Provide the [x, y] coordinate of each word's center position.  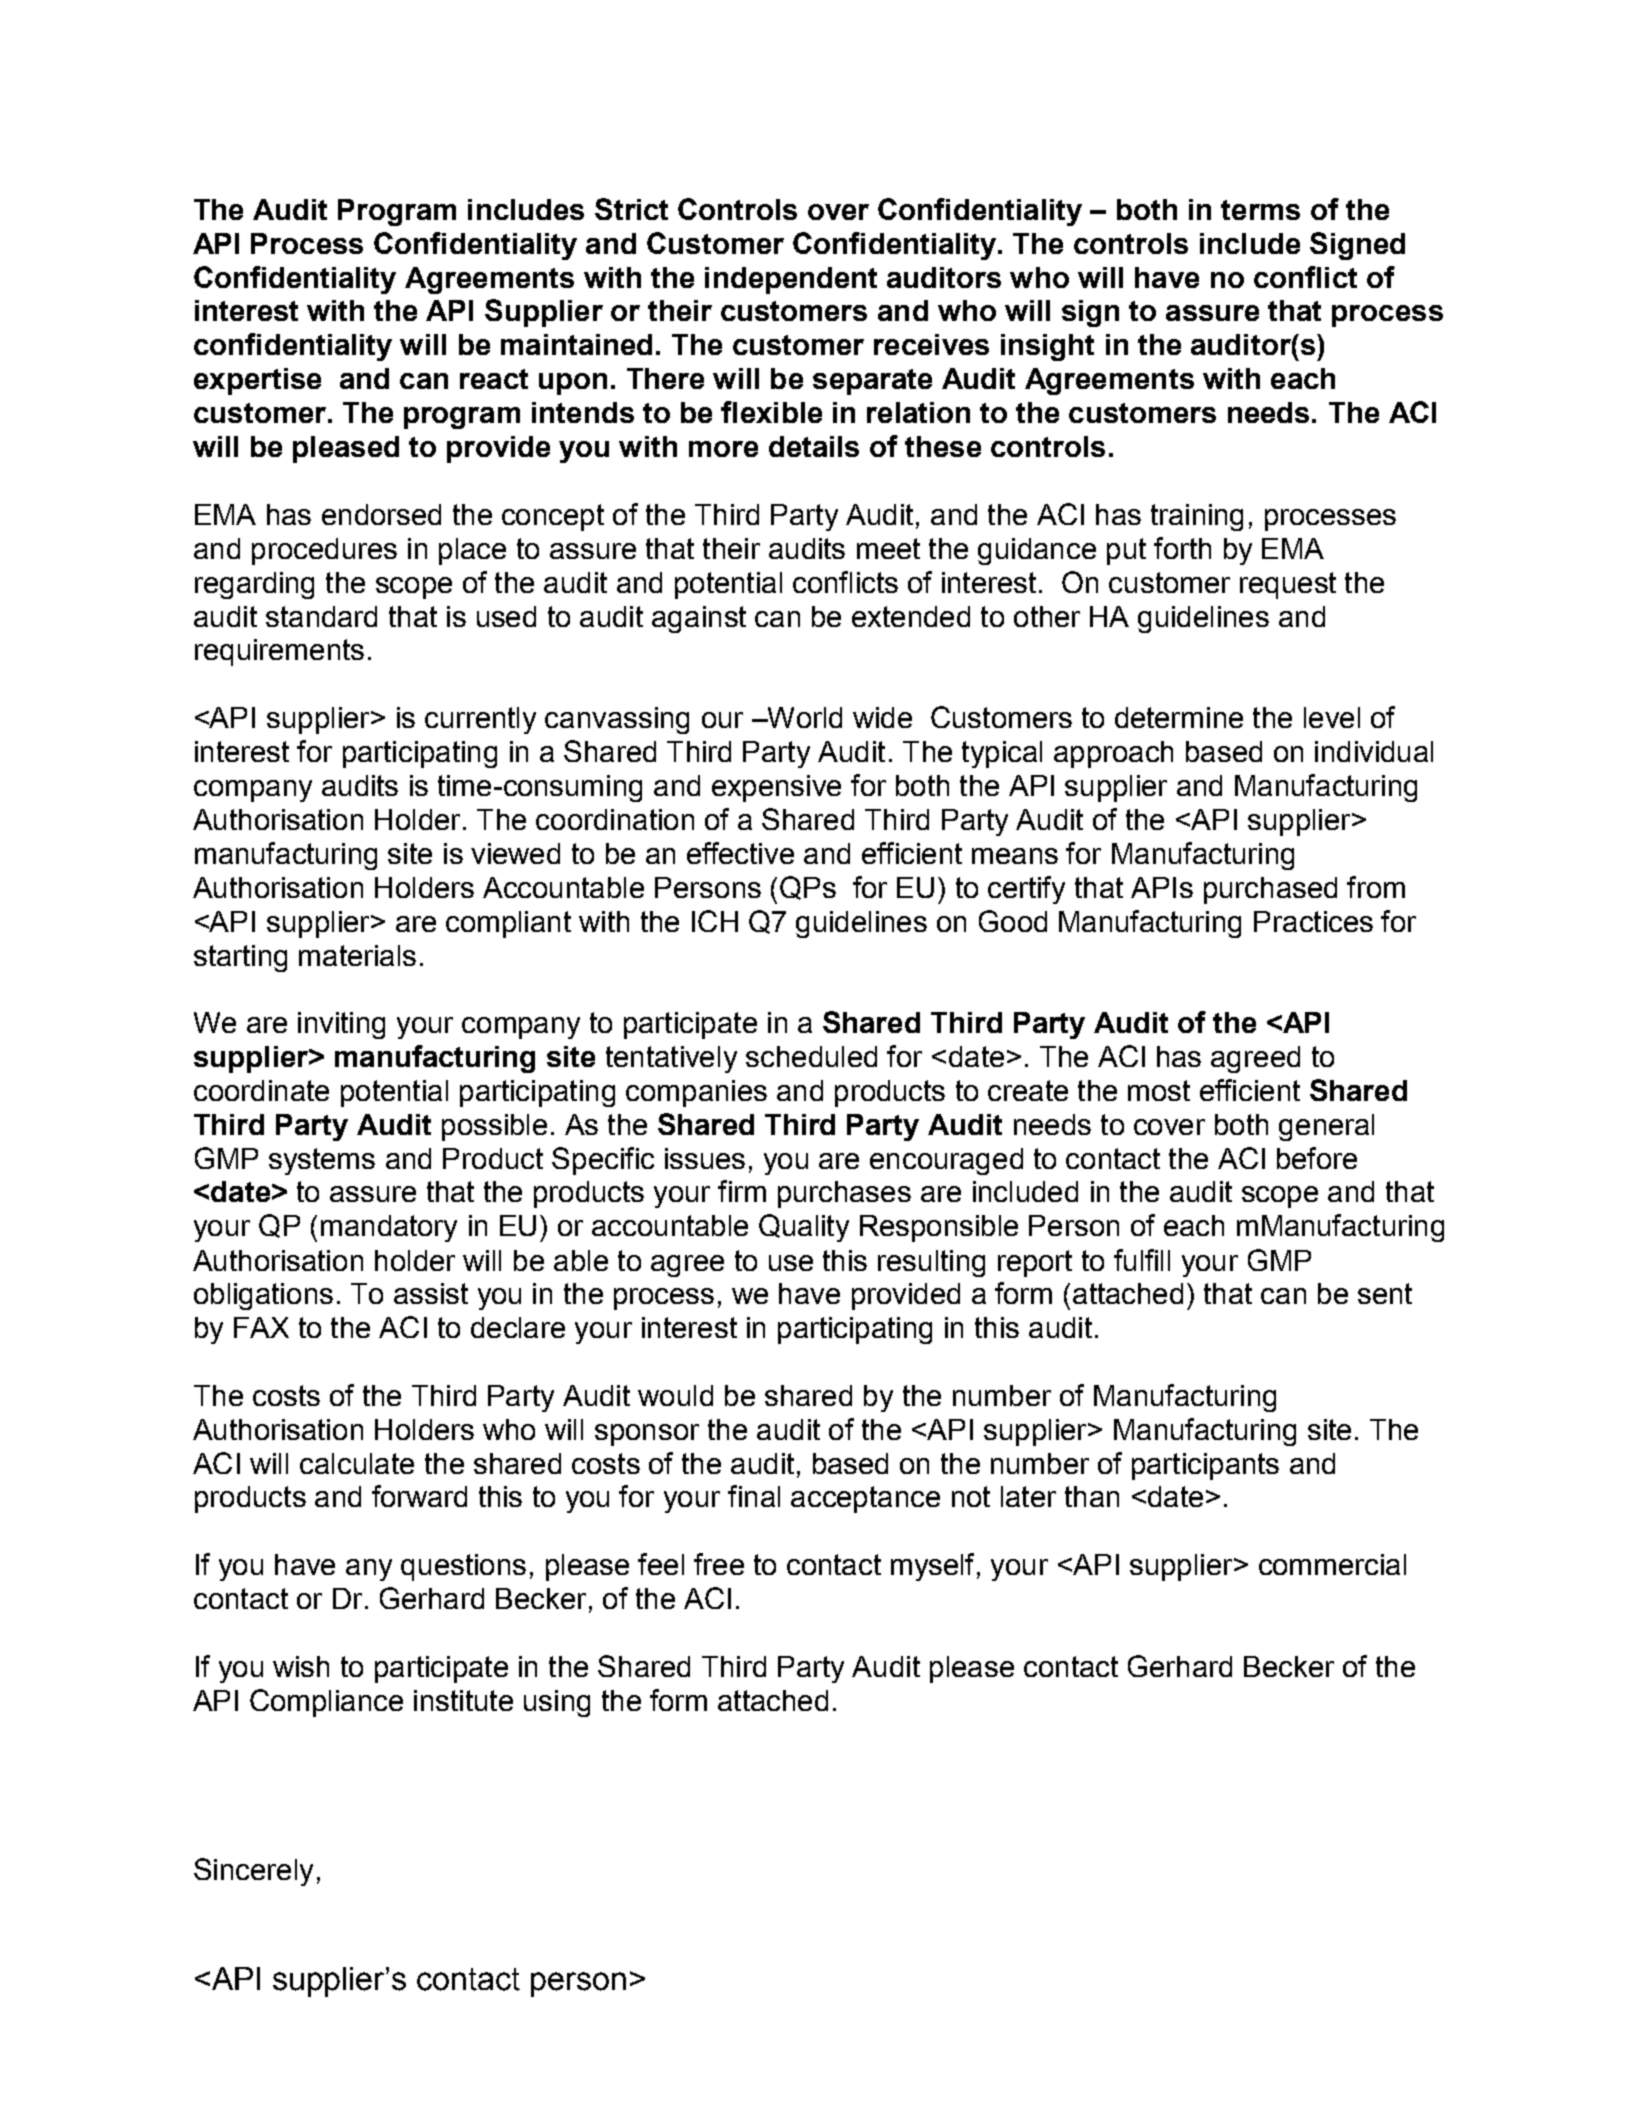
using [557, 1703]
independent [791, 280]
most [1159, 1090]
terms [1260, 210]
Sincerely [253, 1872]
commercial [1332, 1564]
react [494, 379]
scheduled [811, 1056]
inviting [341, 1025]
